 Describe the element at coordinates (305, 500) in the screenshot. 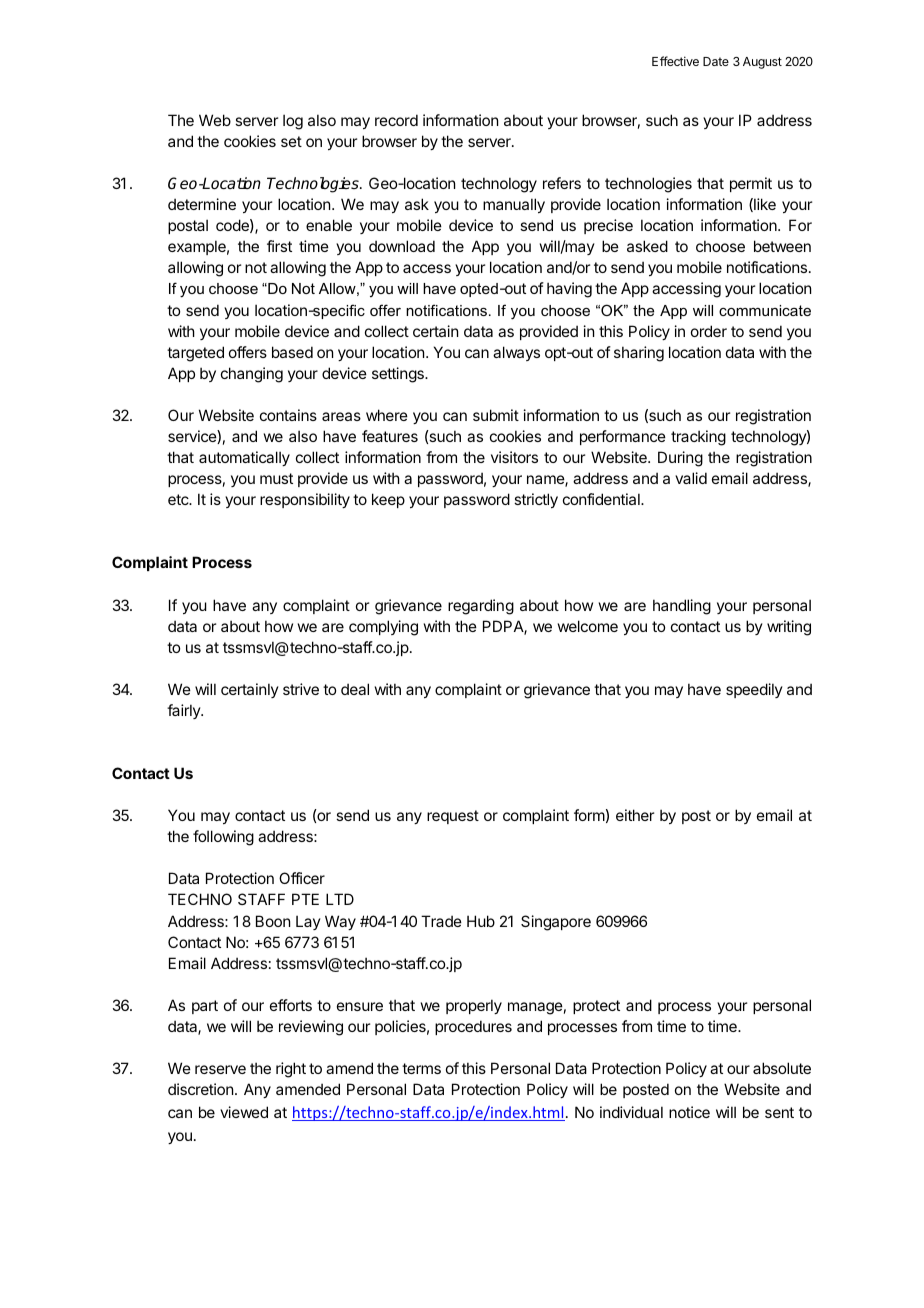

I see `responsibility` at that location.
